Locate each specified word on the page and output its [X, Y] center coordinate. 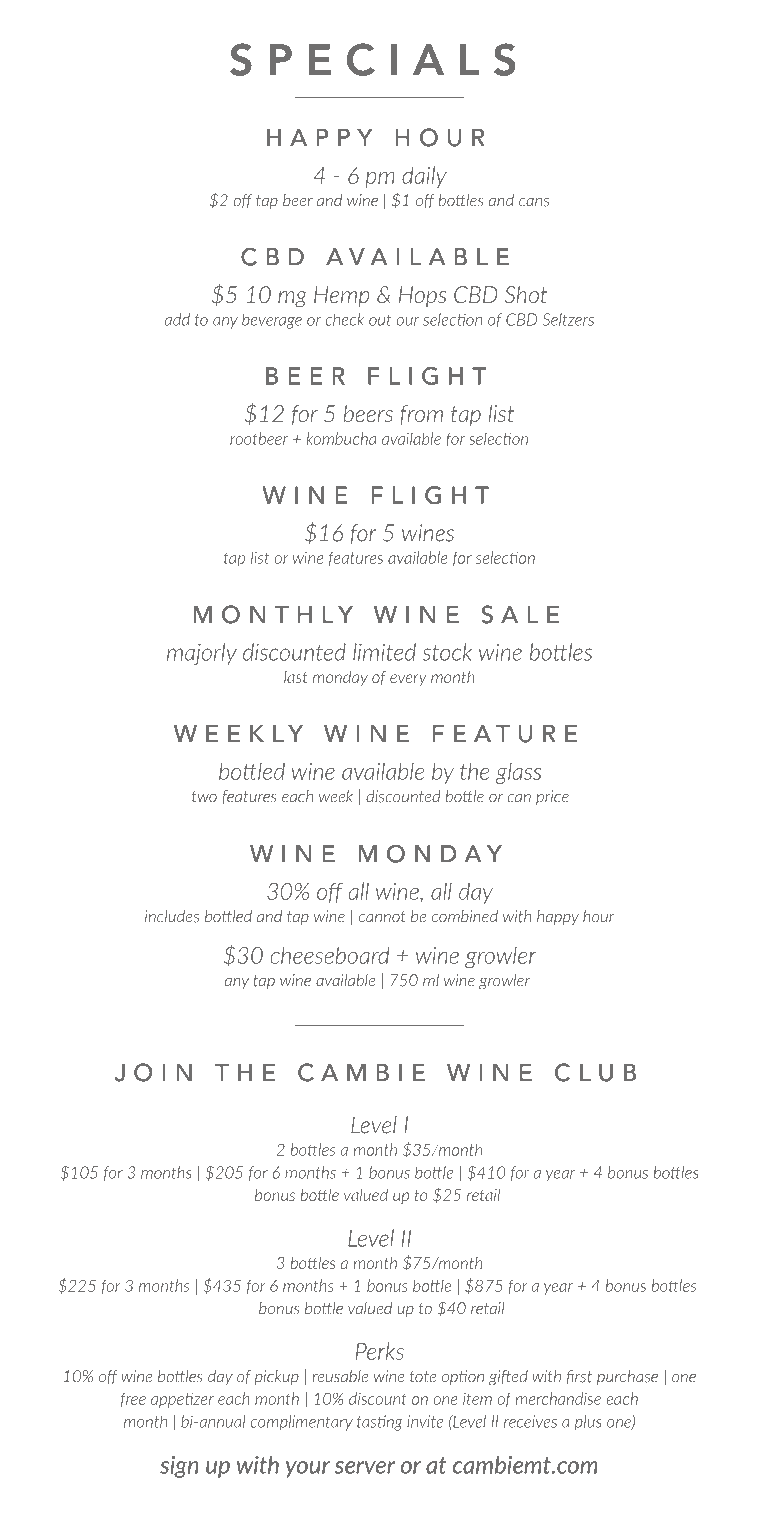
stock [447, 652]
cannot [382, 917]
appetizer [182, 1400]
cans [534, 202]
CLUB [595, 1072]
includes [172, 916]
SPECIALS [372, 59]
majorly [202, 654]
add [177, 319]
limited [384, 652]
